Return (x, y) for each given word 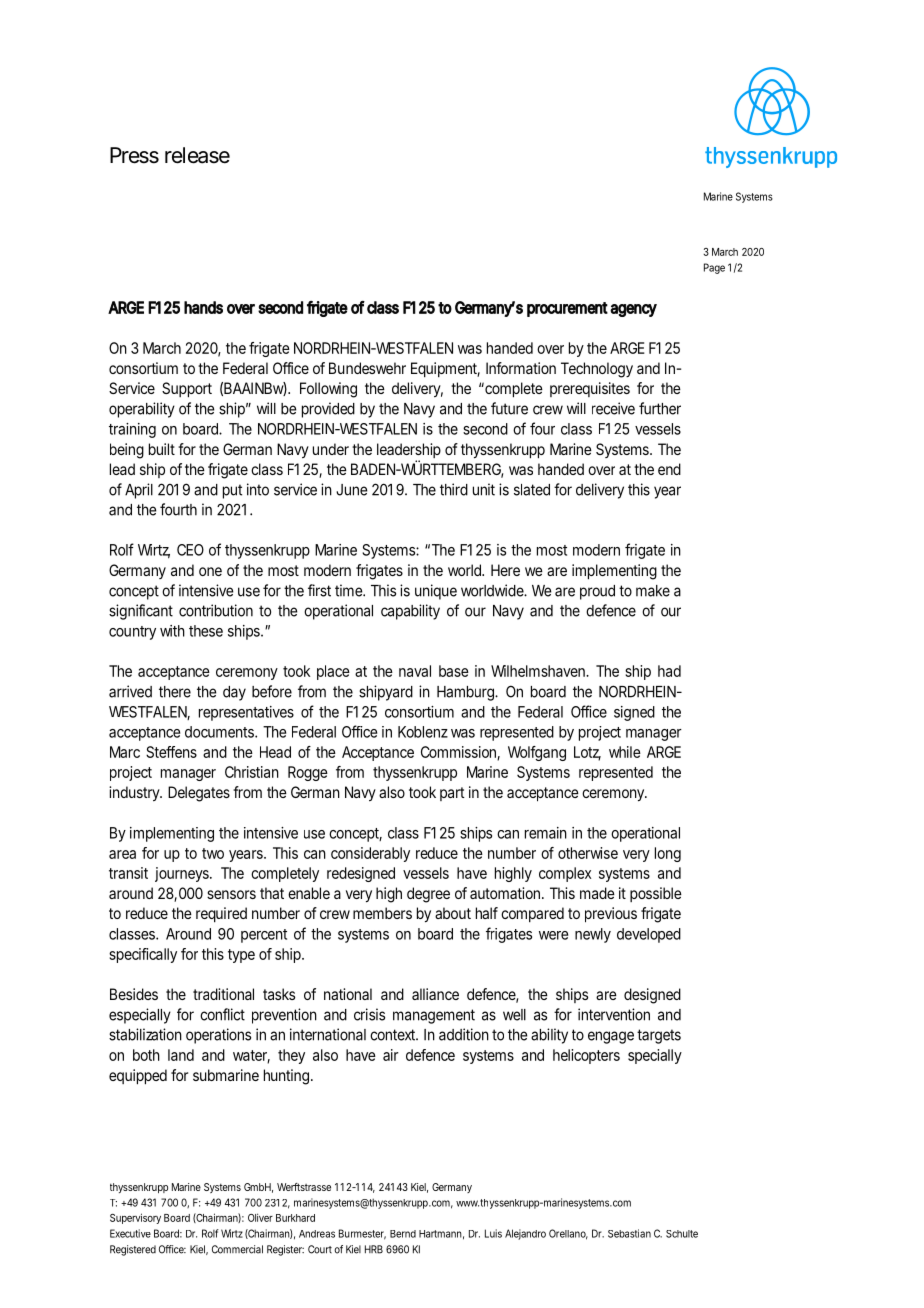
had (669, 671)
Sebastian (629, 1233)
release (197, 155)
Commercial (237, 1249)
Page (714, 268)
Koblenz (423, 732)
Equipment (445, 370)
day (234, 693)
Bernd (403, 1234)
